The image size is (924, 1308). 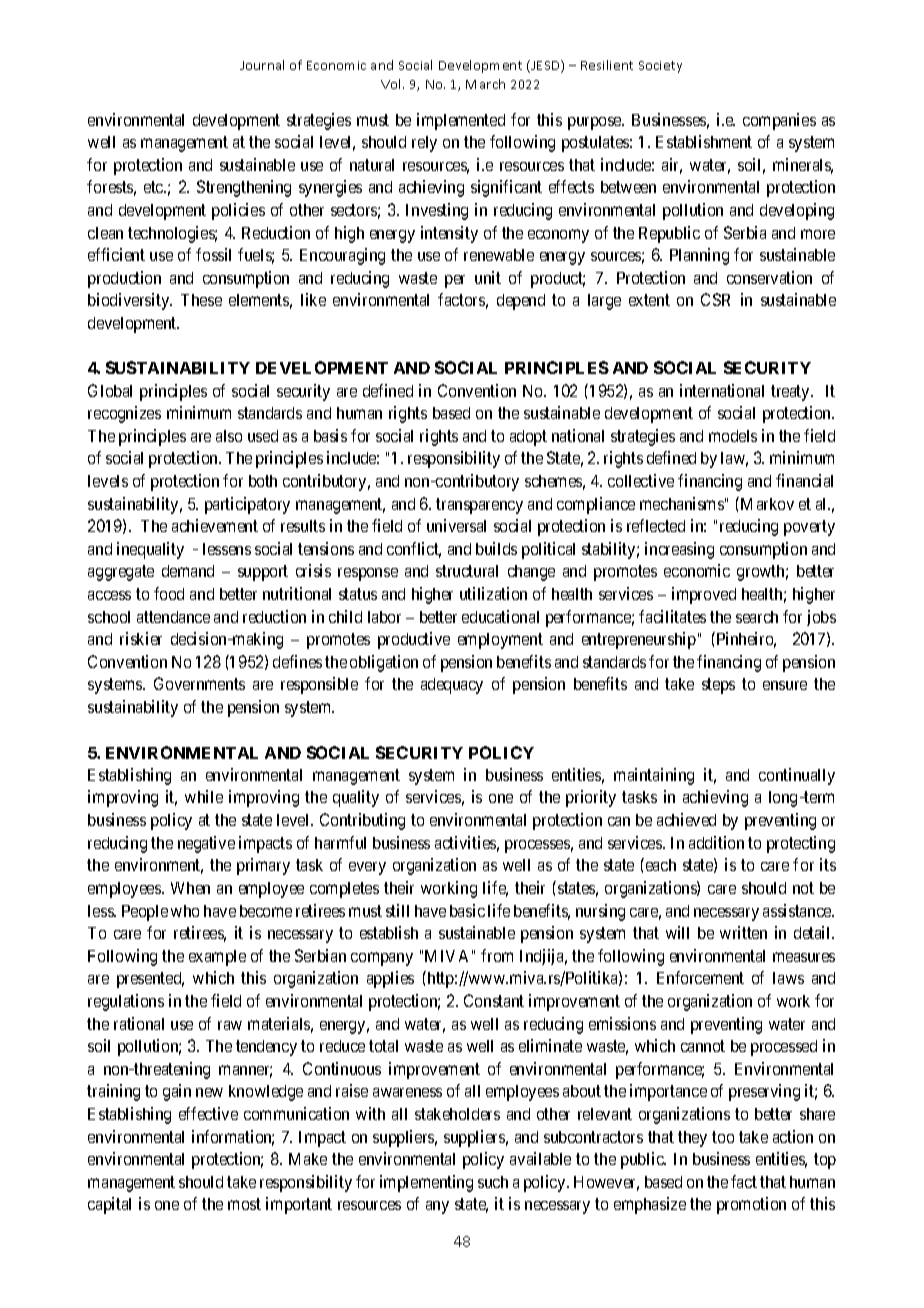 What do you see at coordinates (716, 842) in the screenshot?
I see `addition` at bounding box center [716, 842].
